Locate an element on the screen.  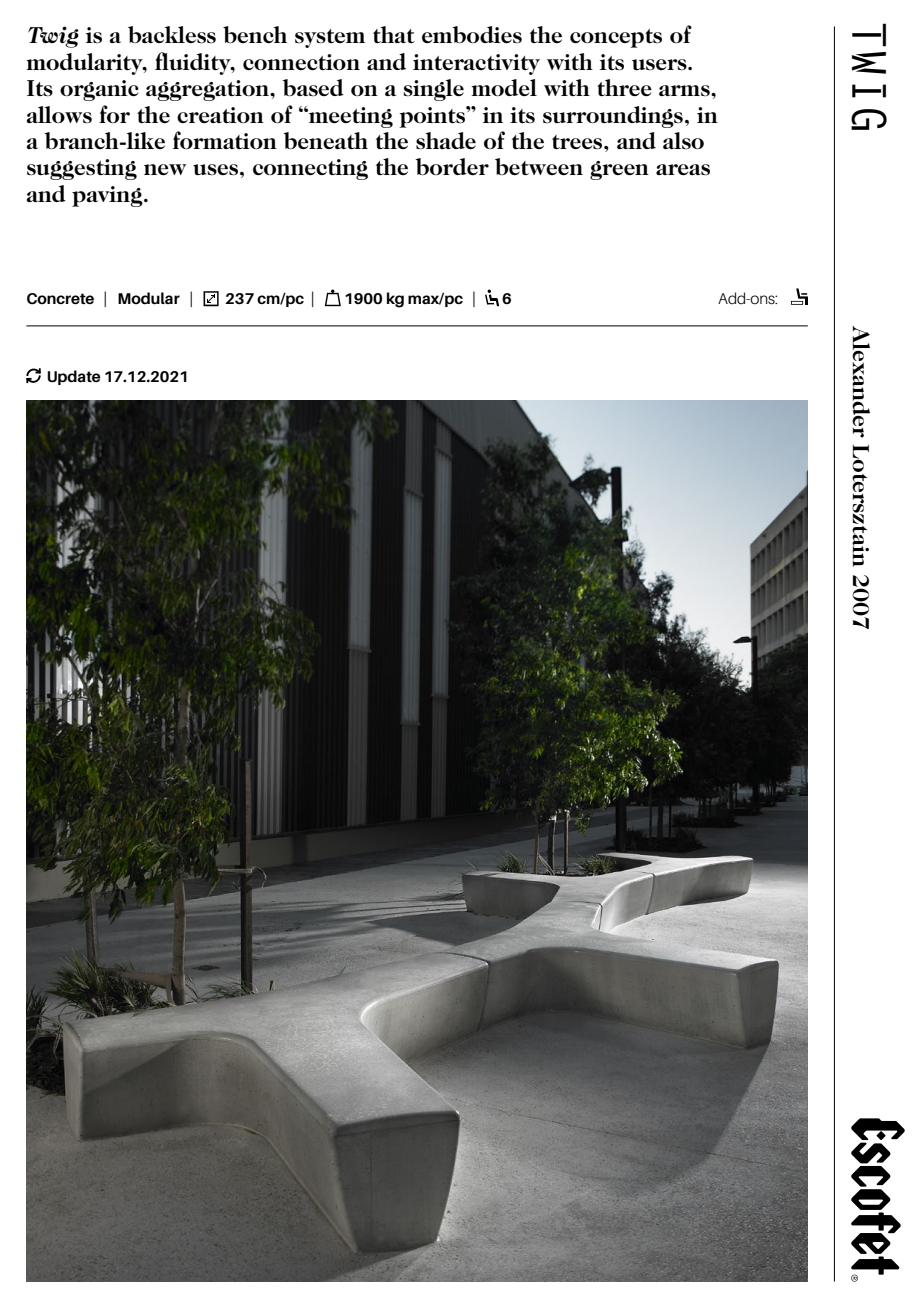
that is located at coordinates (394, 34).
